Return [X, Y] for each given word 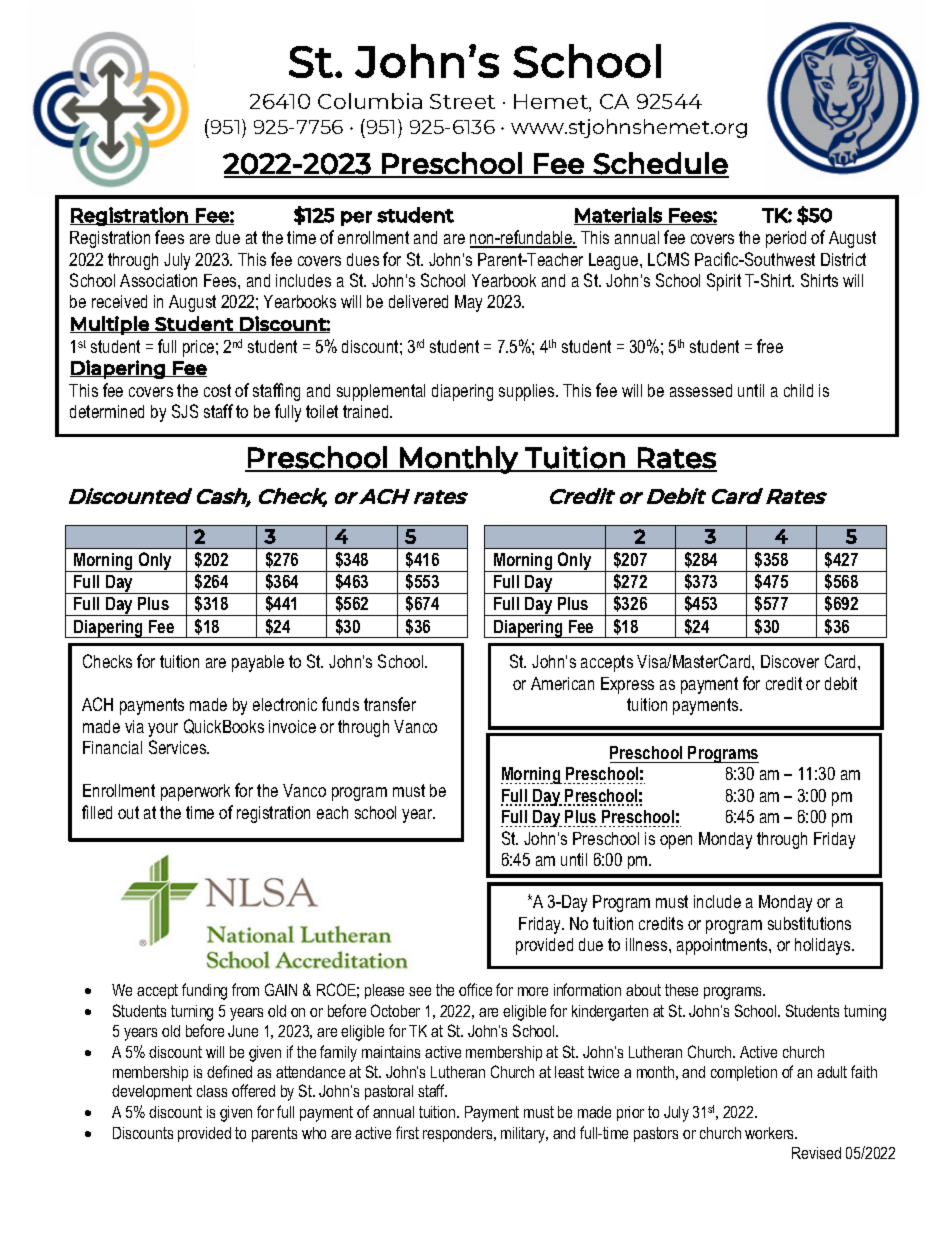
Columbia [370, 101]
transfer [390, 704]
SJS [185, 411]
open [676, 842]
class [212, 1091]
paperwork [195, 792]
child [798, 390]
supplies [528, 392]
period [786, 239]
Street [462, 101]
